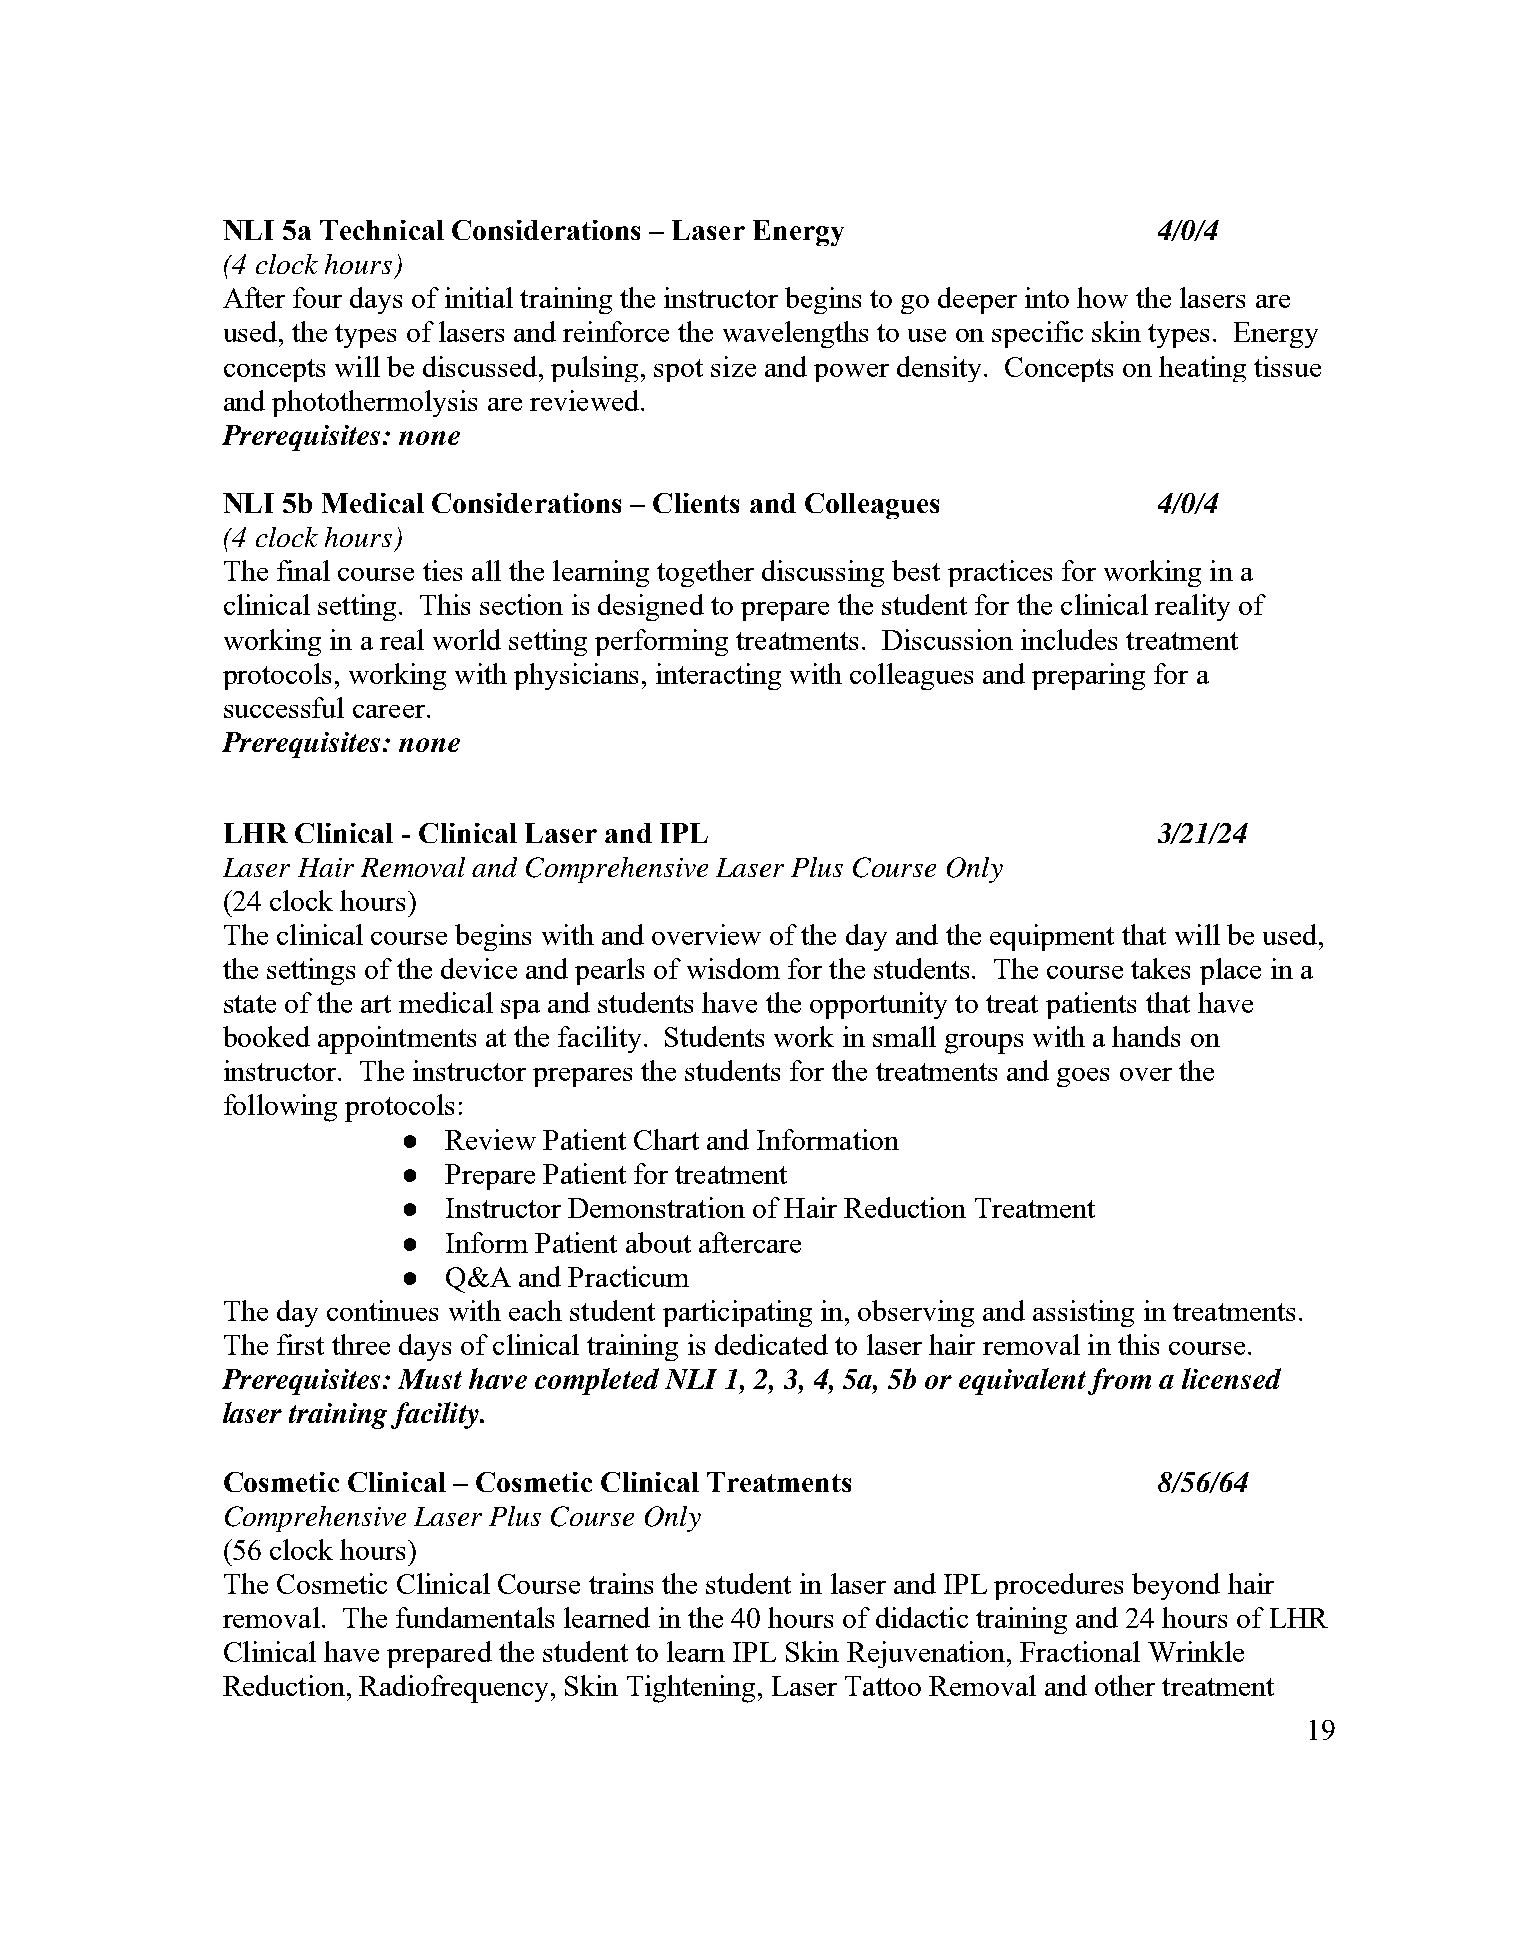  What do you see at coordinates (795, 334) in the screenshot?
I see `wavelengths` at bounding box center [795, 334].
